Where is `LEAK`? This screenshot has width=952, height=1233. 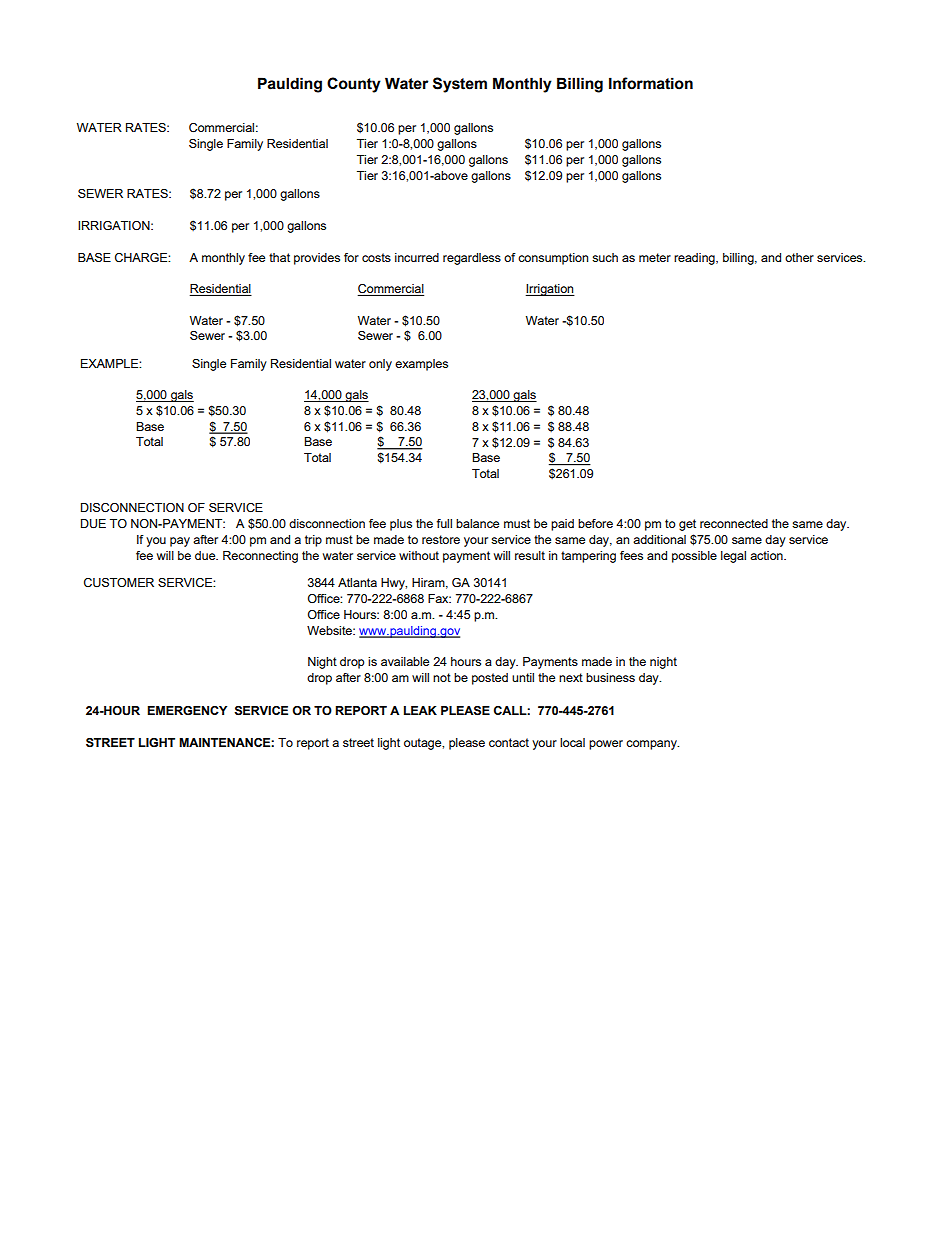
LEAK is located at coordinates (420, 710).
